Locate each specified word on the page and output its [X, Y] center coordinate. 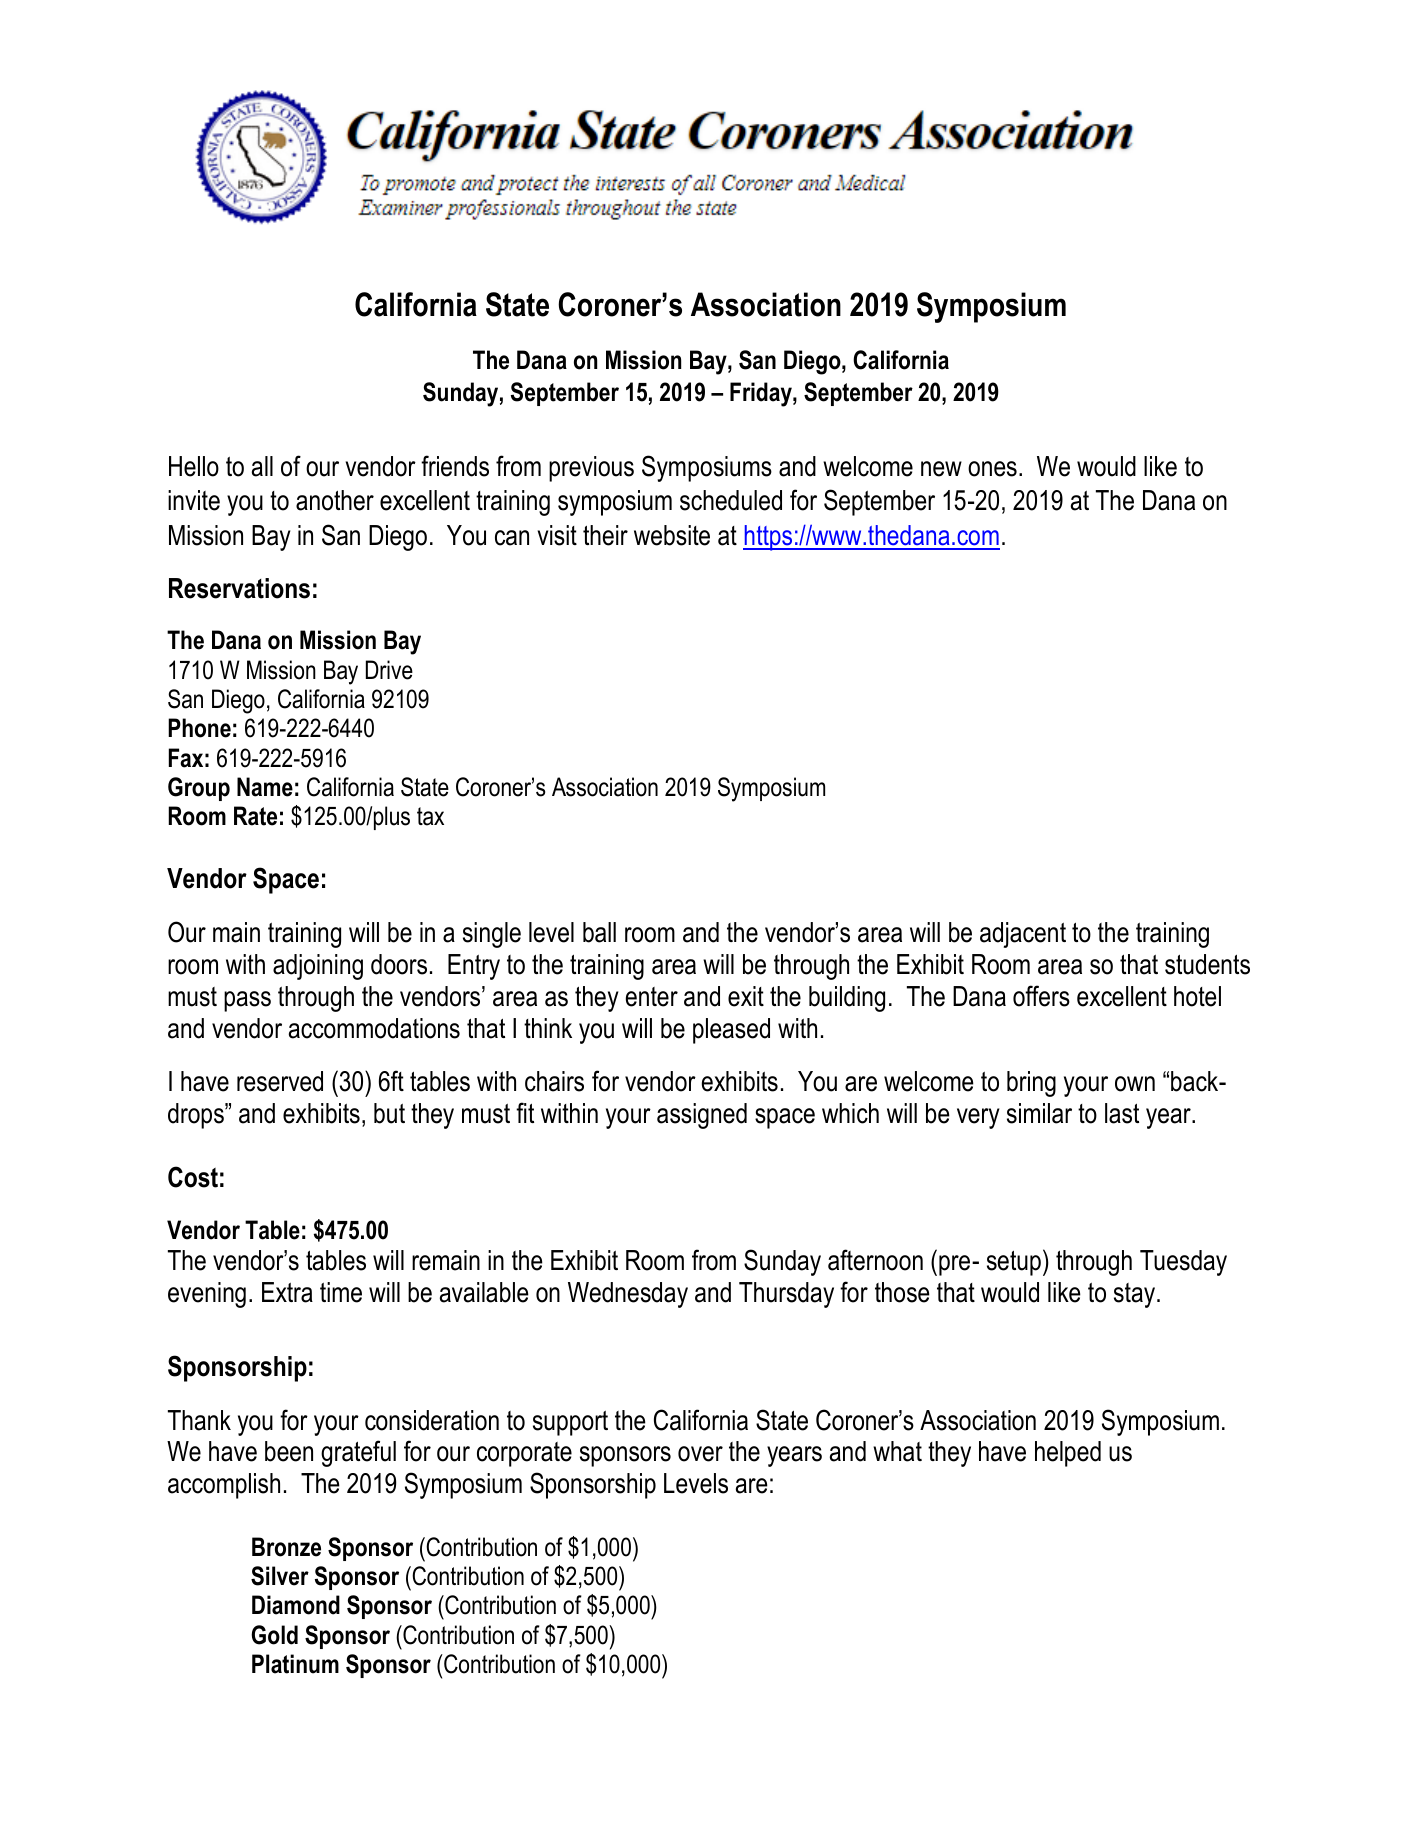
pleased [731, 1031]
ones [992, 469]
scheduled [731, 500]
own [1135, 1084]
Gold [274, 1635]
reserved [280, 1081]
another [335, 500]
